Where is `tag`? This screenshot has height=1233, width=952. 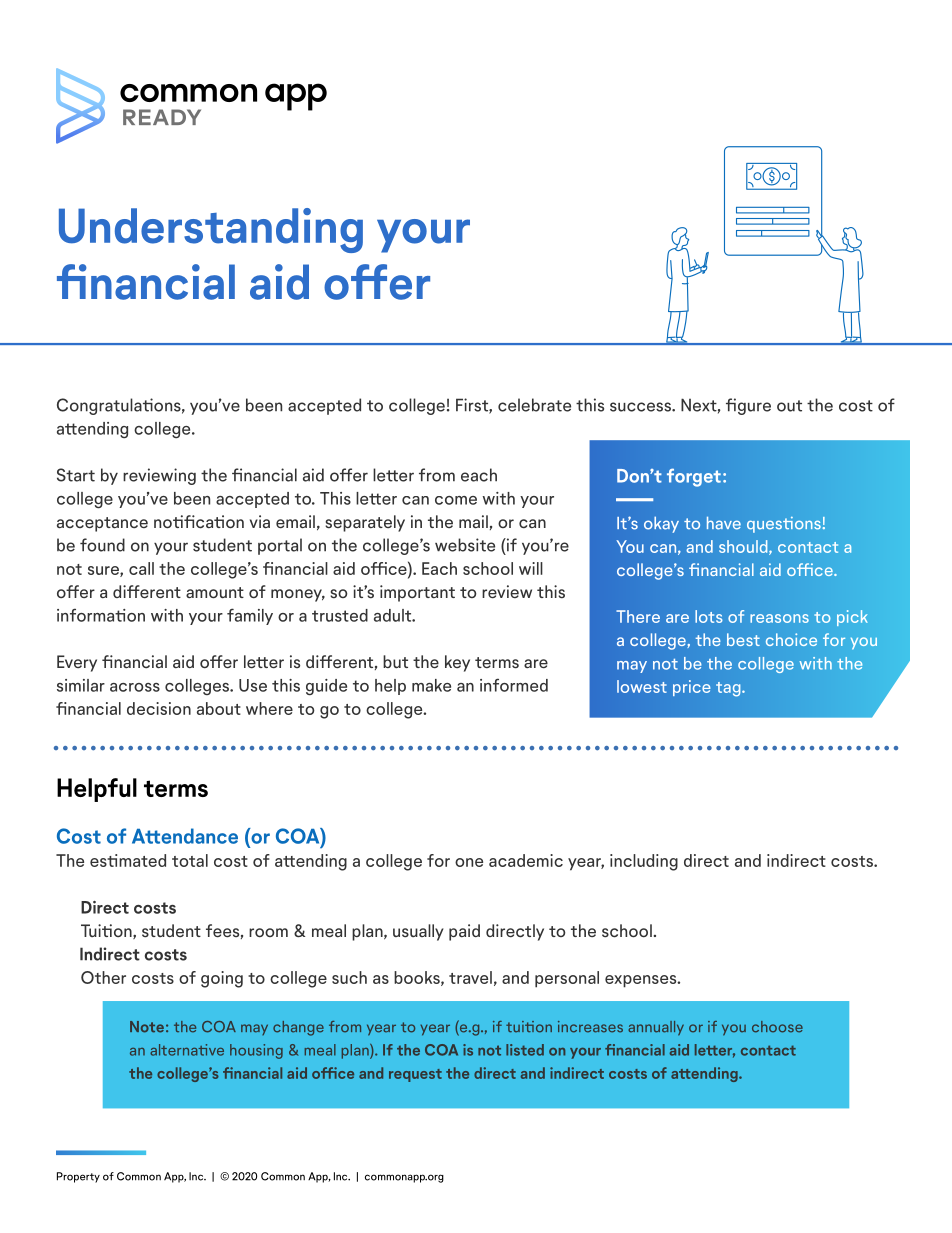 tag is located at coordinates (729, 689).
